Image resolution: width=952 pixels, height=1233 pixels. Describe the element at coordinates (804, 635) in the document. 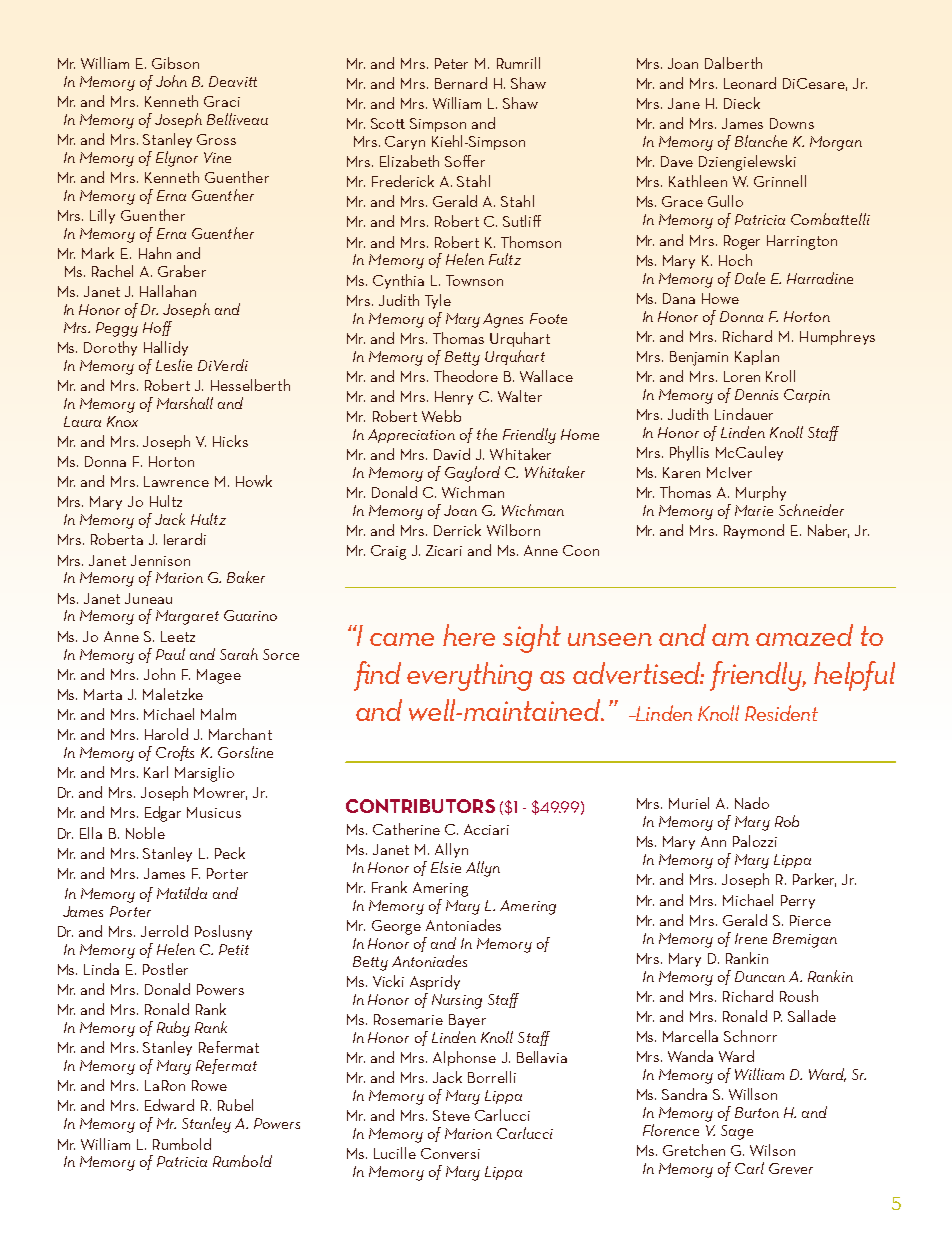

I see `amazed` at that location.
